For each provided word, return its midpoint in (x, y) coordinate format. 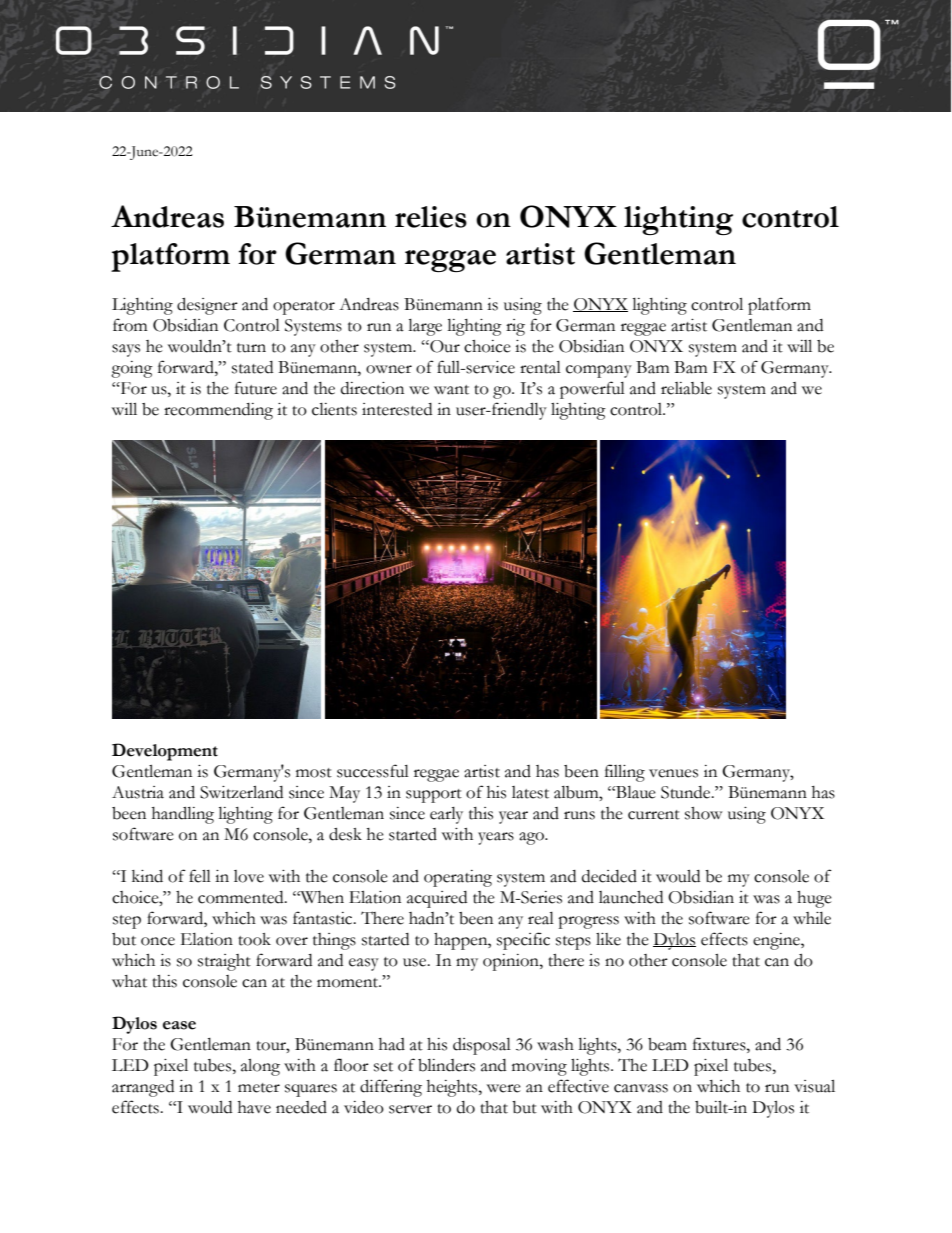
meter (259, 1088)
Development (165, 752)
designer (207, 306)
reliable (686, 388)
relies (431, 217)
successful (373, 771)
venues (673, 773)
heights (453, 1088)
